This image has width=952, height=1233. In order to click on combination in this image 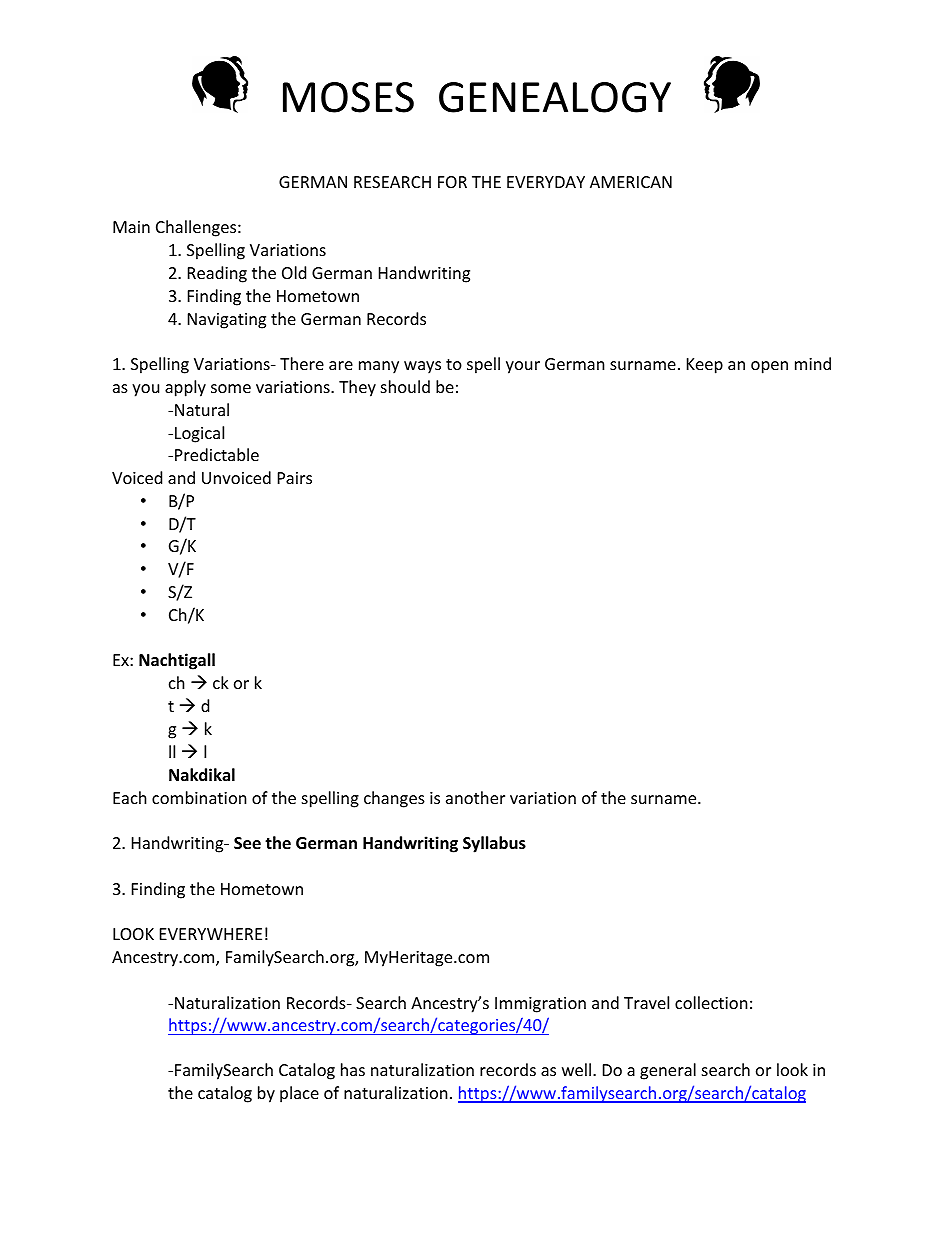, I will do `click(199, 797)`.
